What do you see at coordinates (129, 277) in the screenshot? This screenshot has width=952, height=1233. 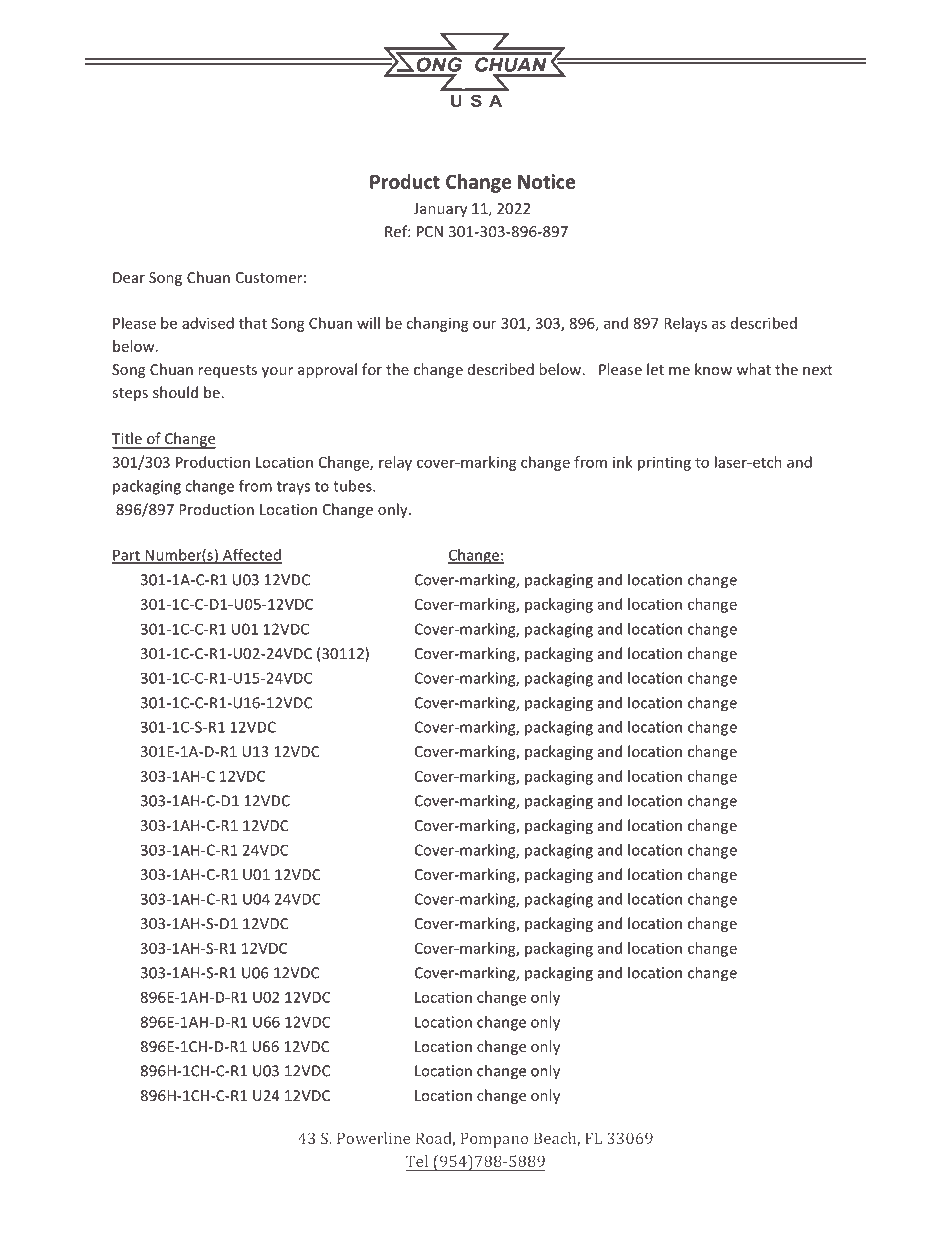 I see `Dear` at bounding box center [129, 277].
